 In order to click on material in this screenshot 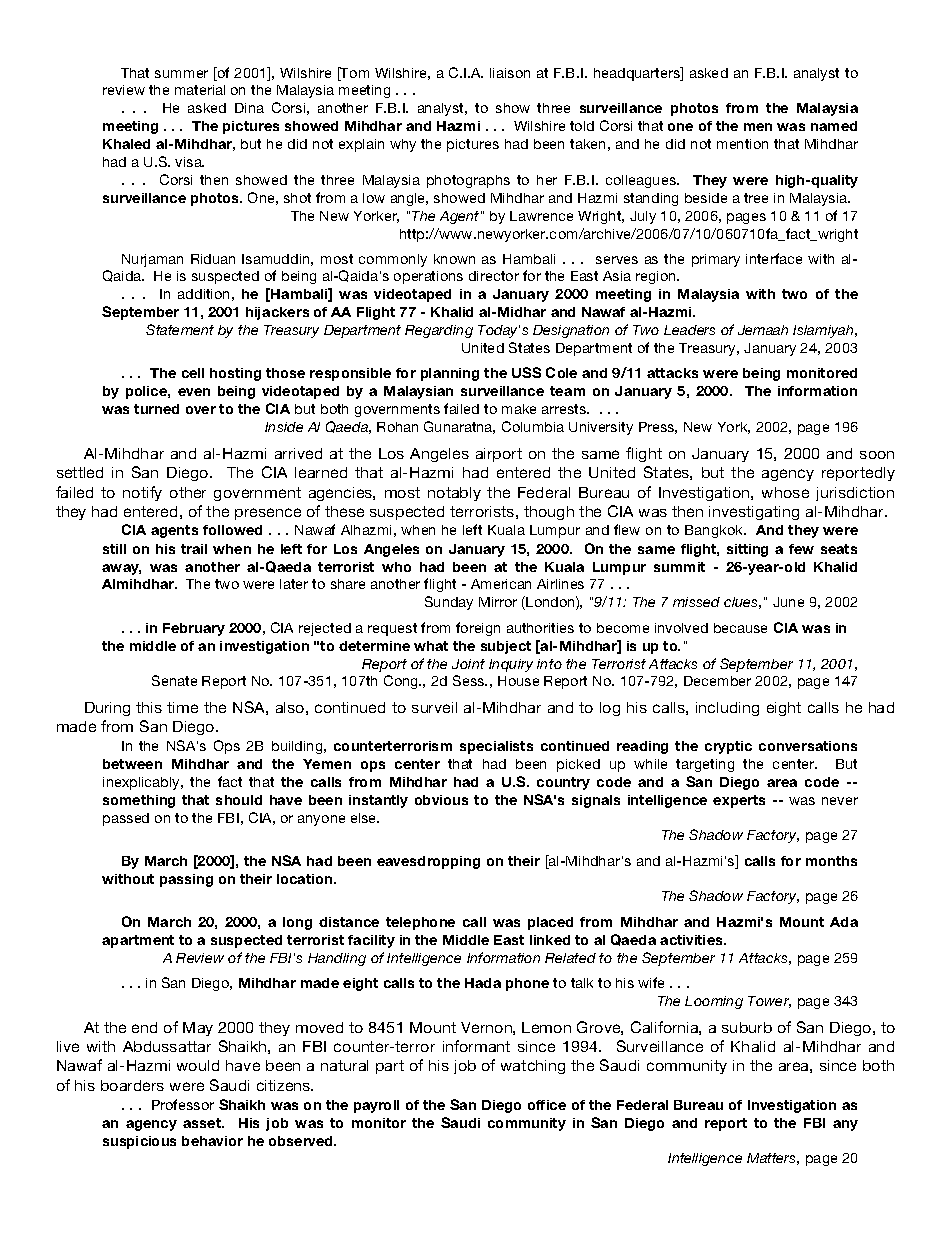, I will do `click(200, 90)`.
